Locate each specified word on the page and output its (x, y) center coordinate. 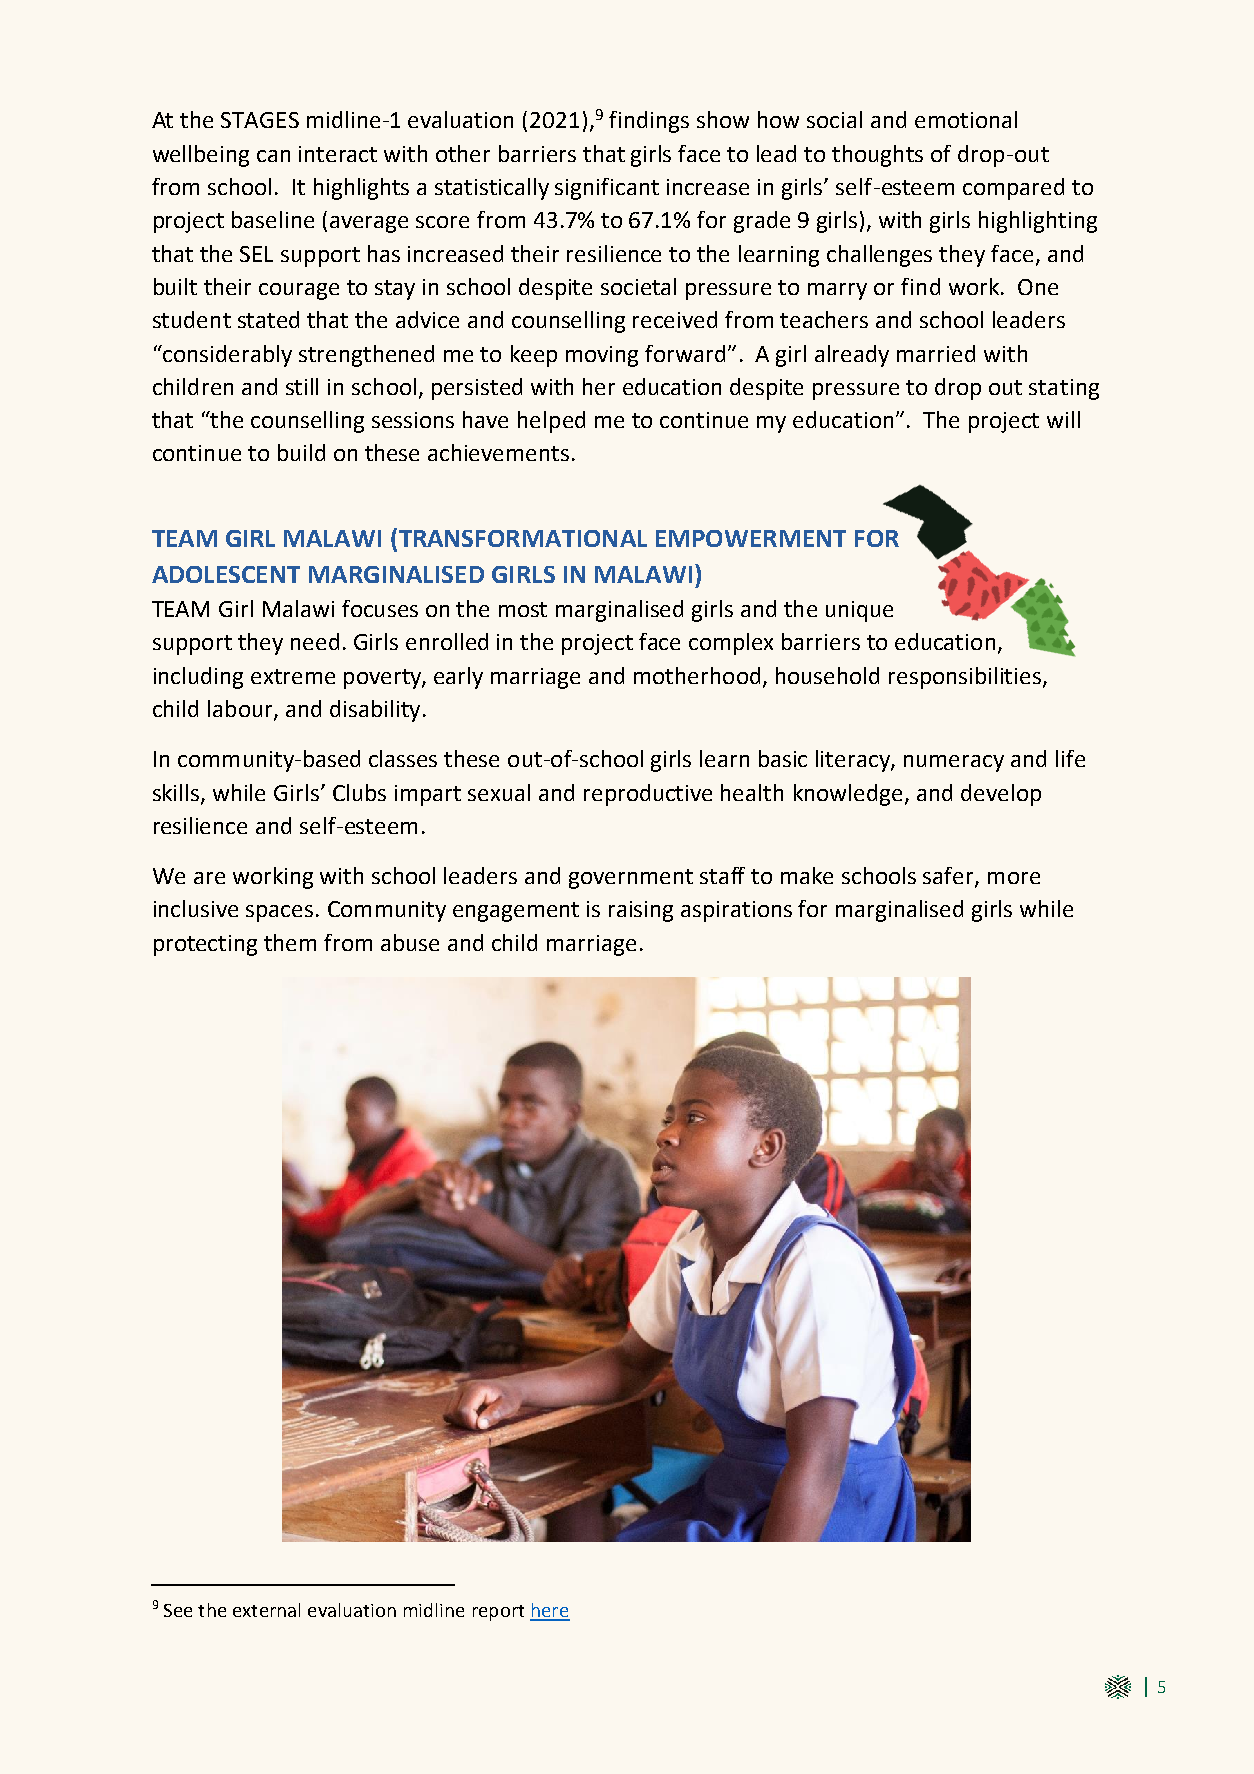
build (301, 452)
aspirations (736, 911)
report (498, 1613)
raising (641, 911)
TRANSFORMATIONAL (521, 539)
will (1063, 419)
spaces (279, 913)
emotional (966, 119)
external (266, 1610)
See (178, 1610)
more (1014, 878)
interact (338, 154)
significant (607, 189)
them (290, 942)
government (631, 879)
